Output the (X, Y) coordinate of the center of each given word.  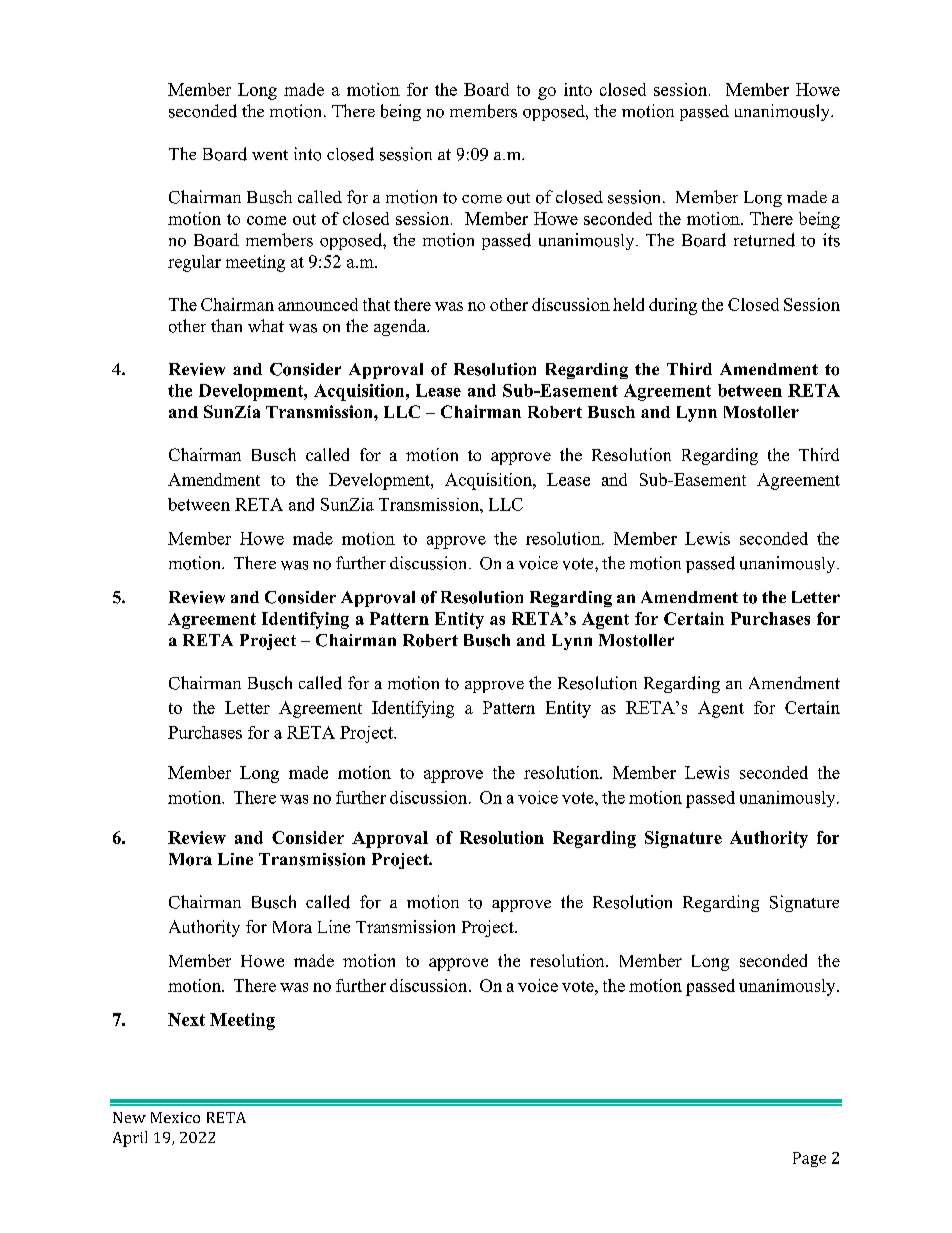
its (831, 240)
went (270, 155)
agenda (401, 327)
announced (318, 304)
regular (194, 263)
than (226, 325)
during (673, 306)
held (628, 304)
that (376, 304)
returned (764, 240)
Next (186, 1019)
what (266, 325)
